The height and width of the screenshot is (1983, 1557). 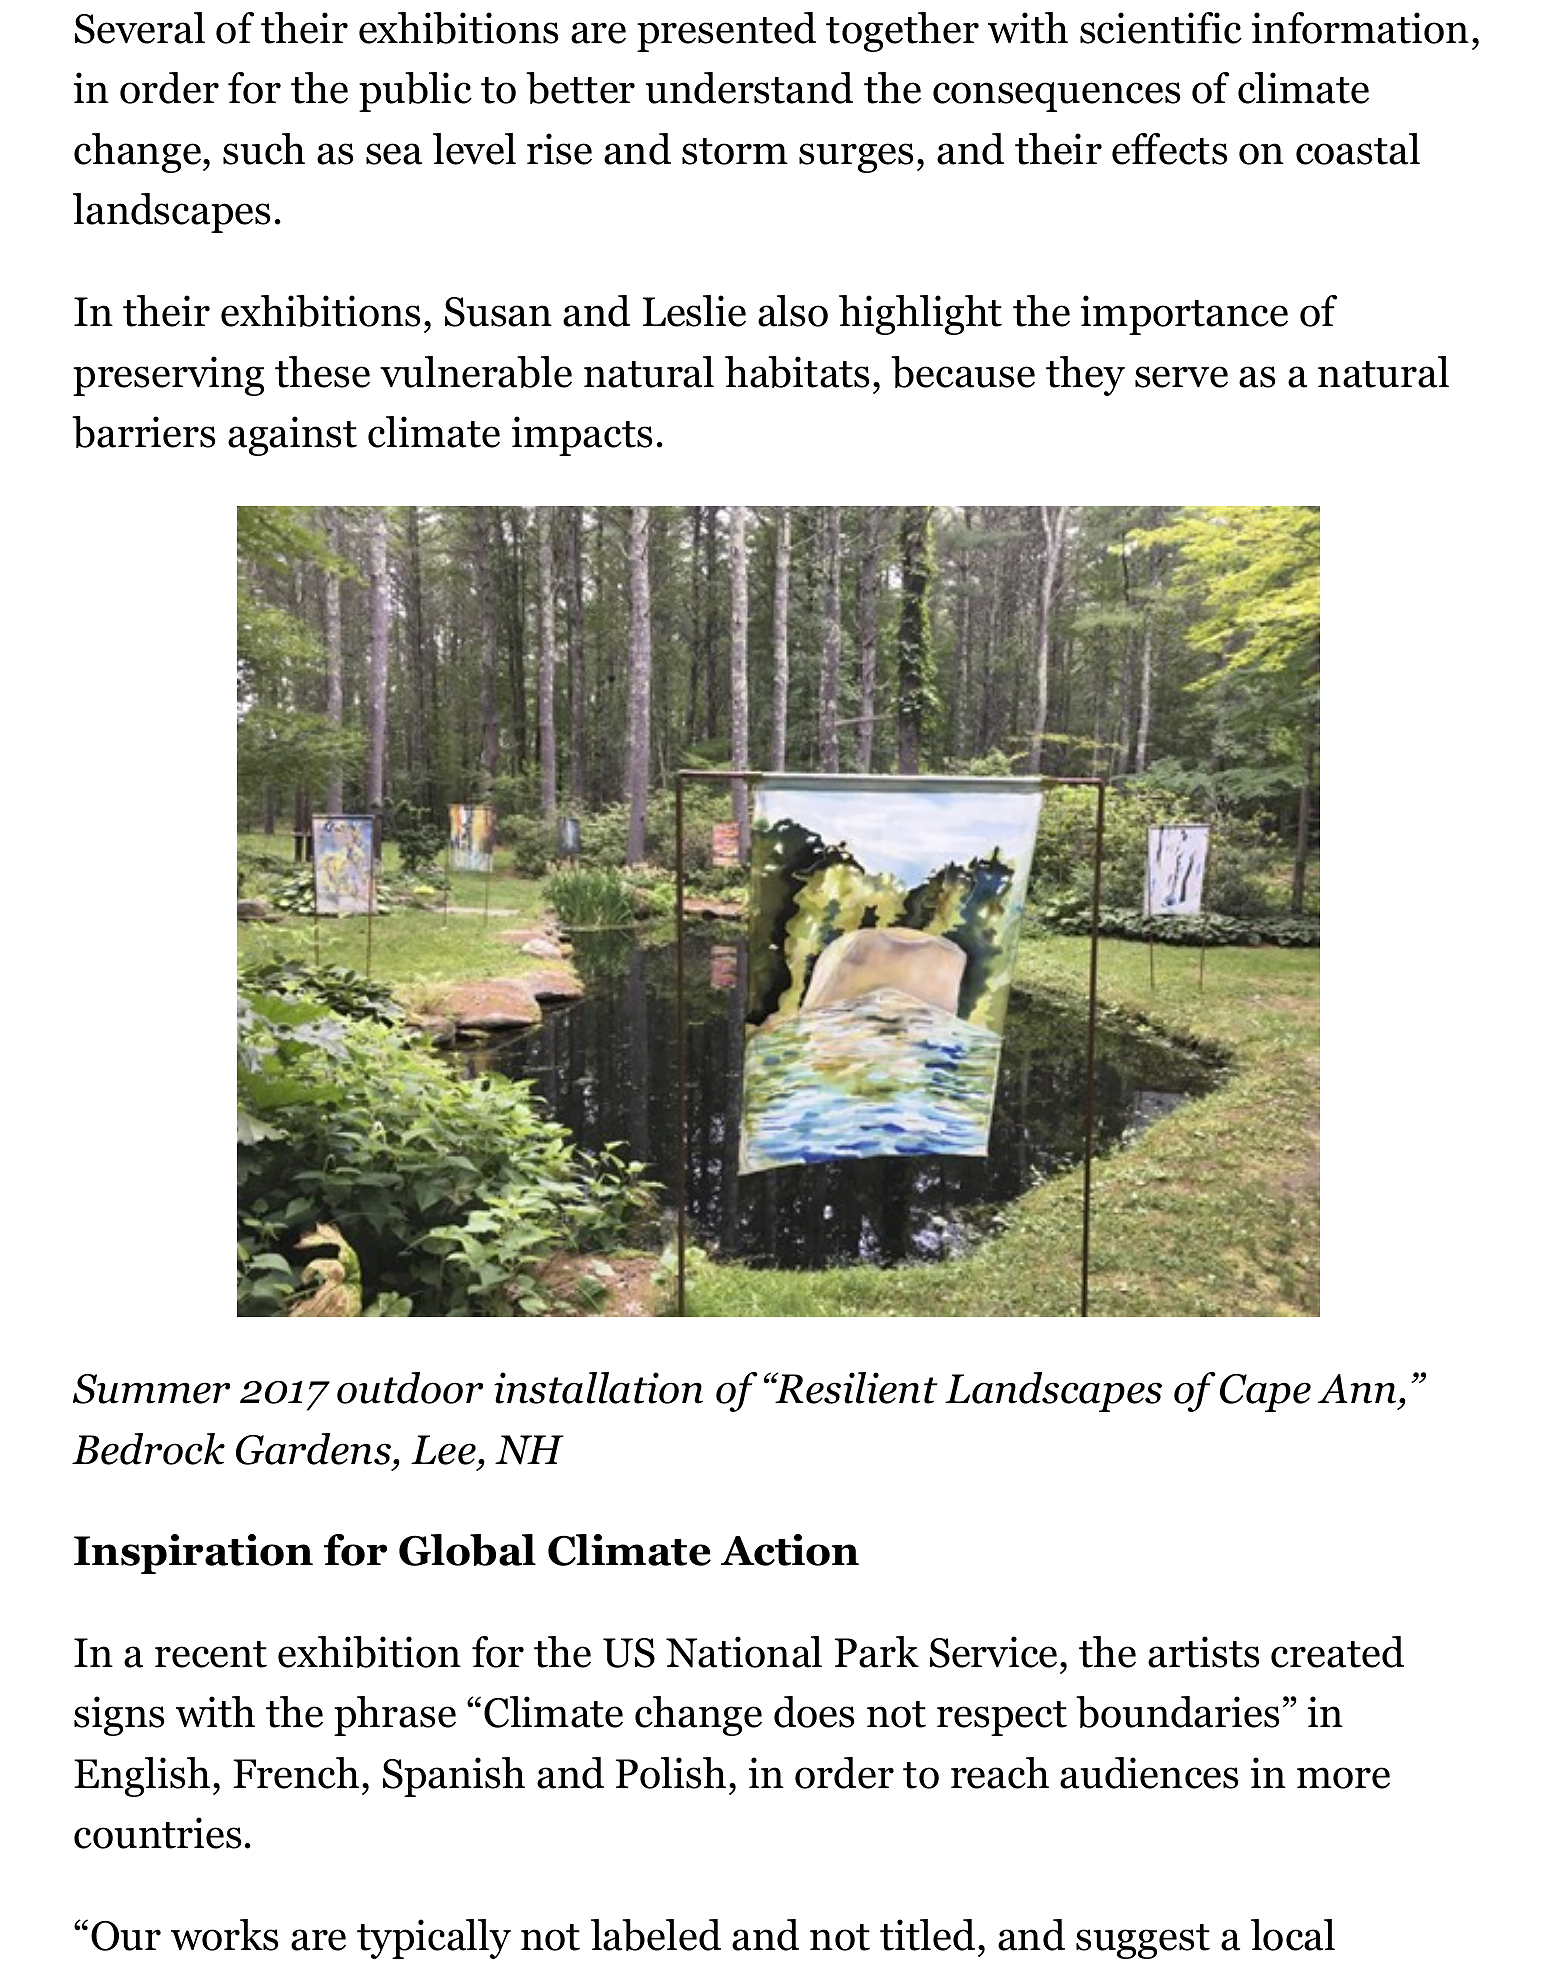 What do you see at coordinates (749, 88) in the screenshot?
I see `understand` at bounding box center [749, 88].
